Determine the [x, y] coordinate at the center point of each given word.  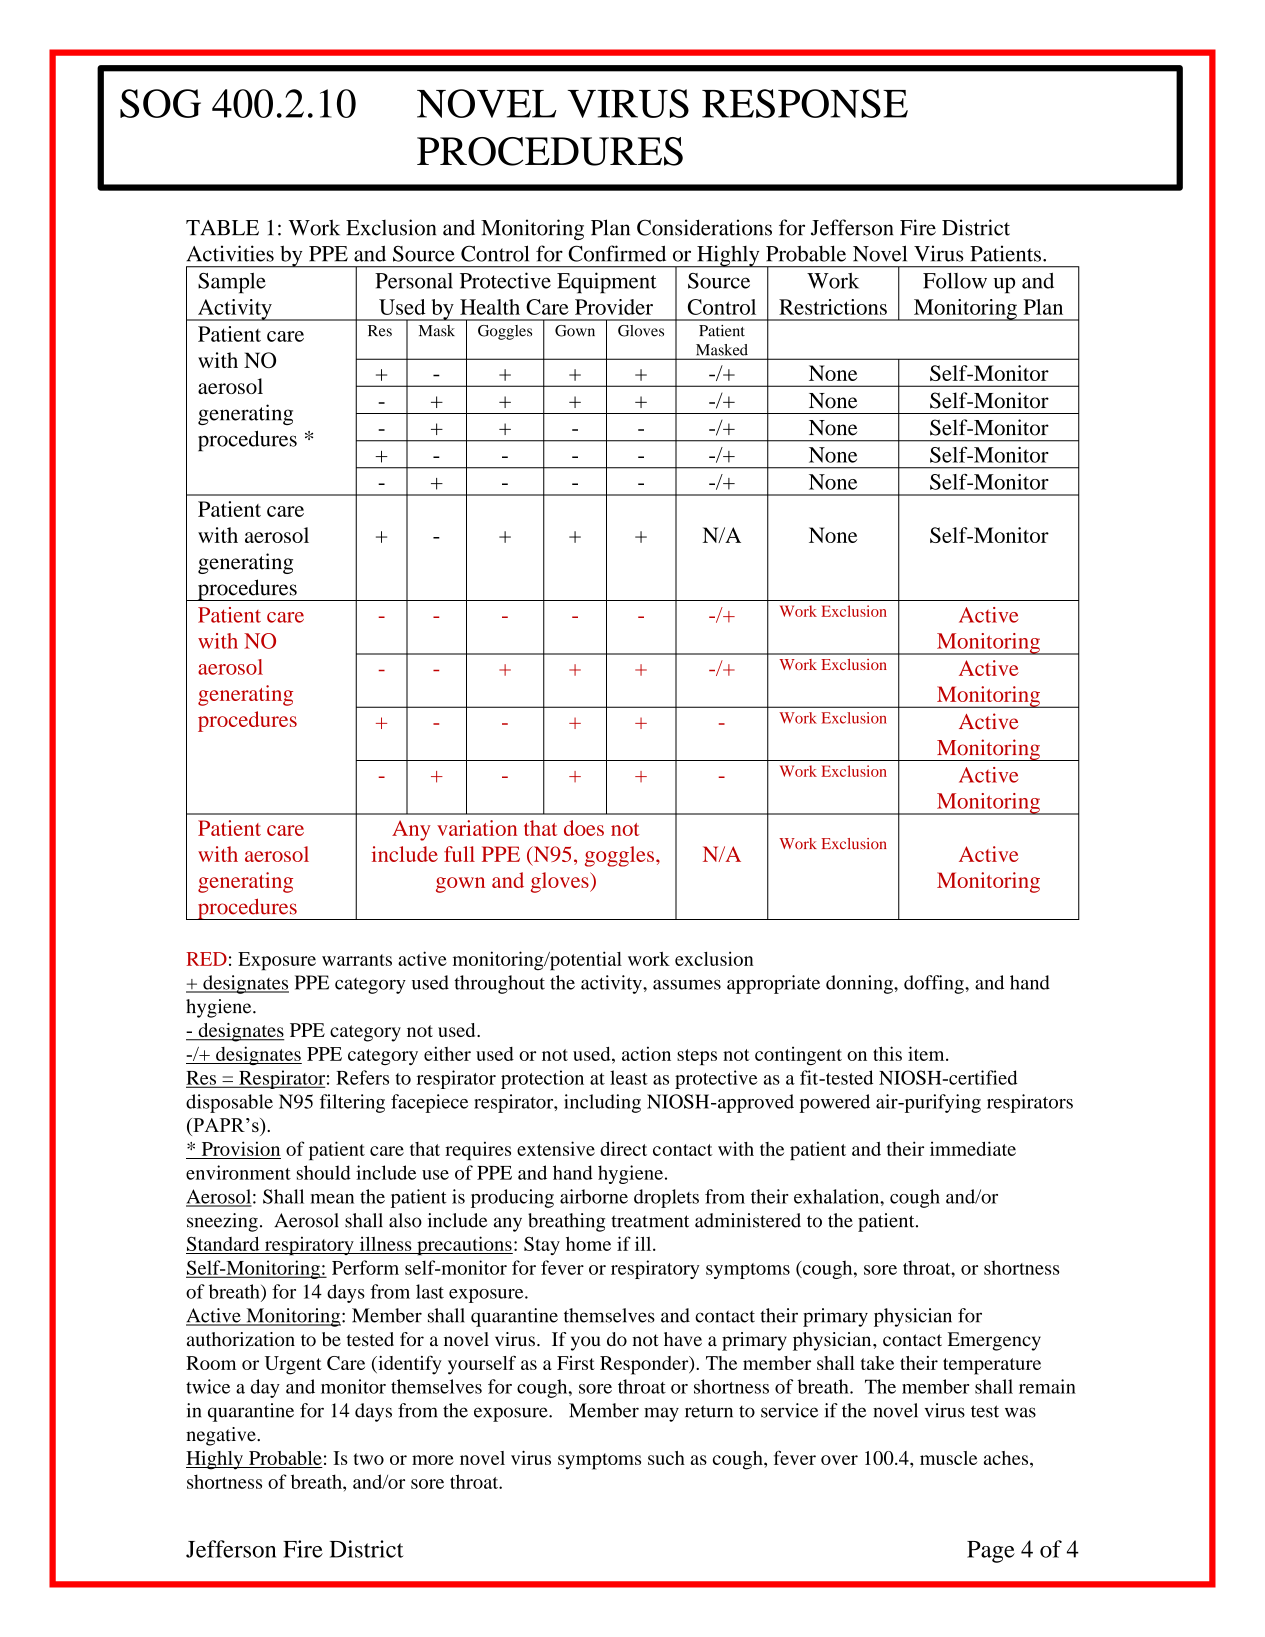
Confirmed [617, 253]
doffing [935, 984]
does [584, 828]
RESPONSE [805, 103]
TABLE [222, 227]
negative [222, 1436]
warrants [357, 960]
